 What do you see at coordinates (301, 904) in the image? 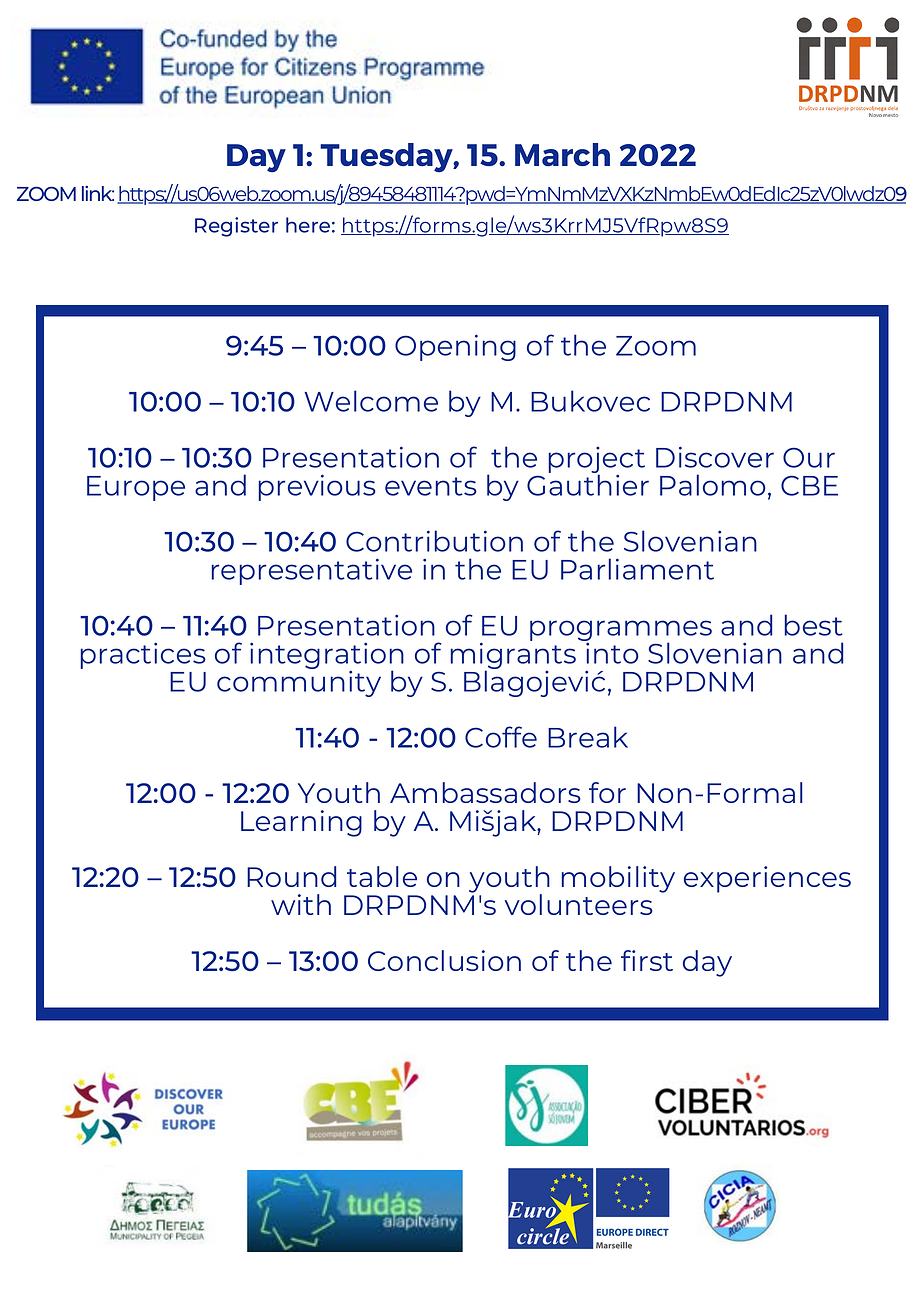
I see `with` at bounding box center [301, 904].
